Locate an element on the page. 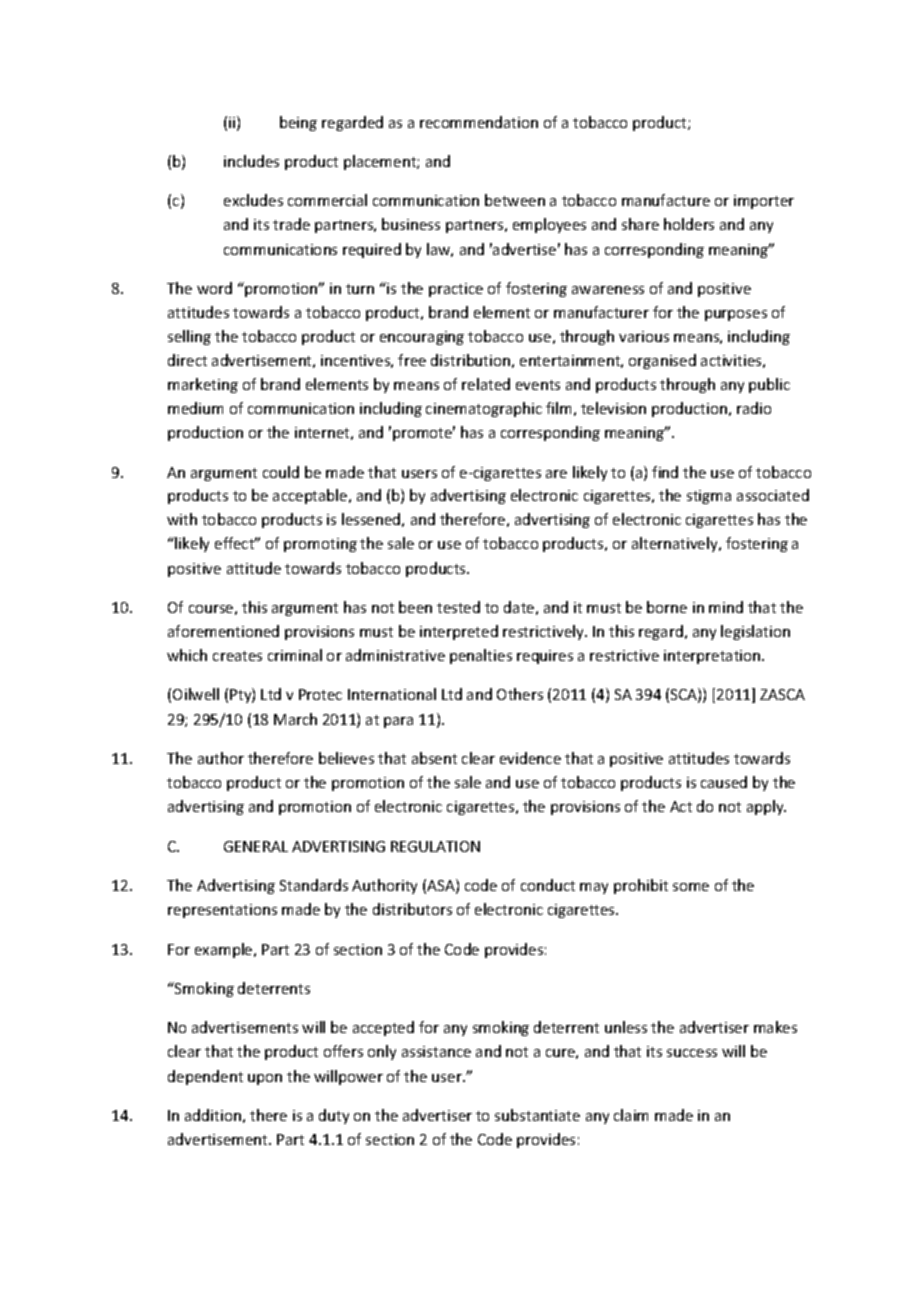 The height and width of the page is (1308, 924). mind is located at coordinates (726, 607).
